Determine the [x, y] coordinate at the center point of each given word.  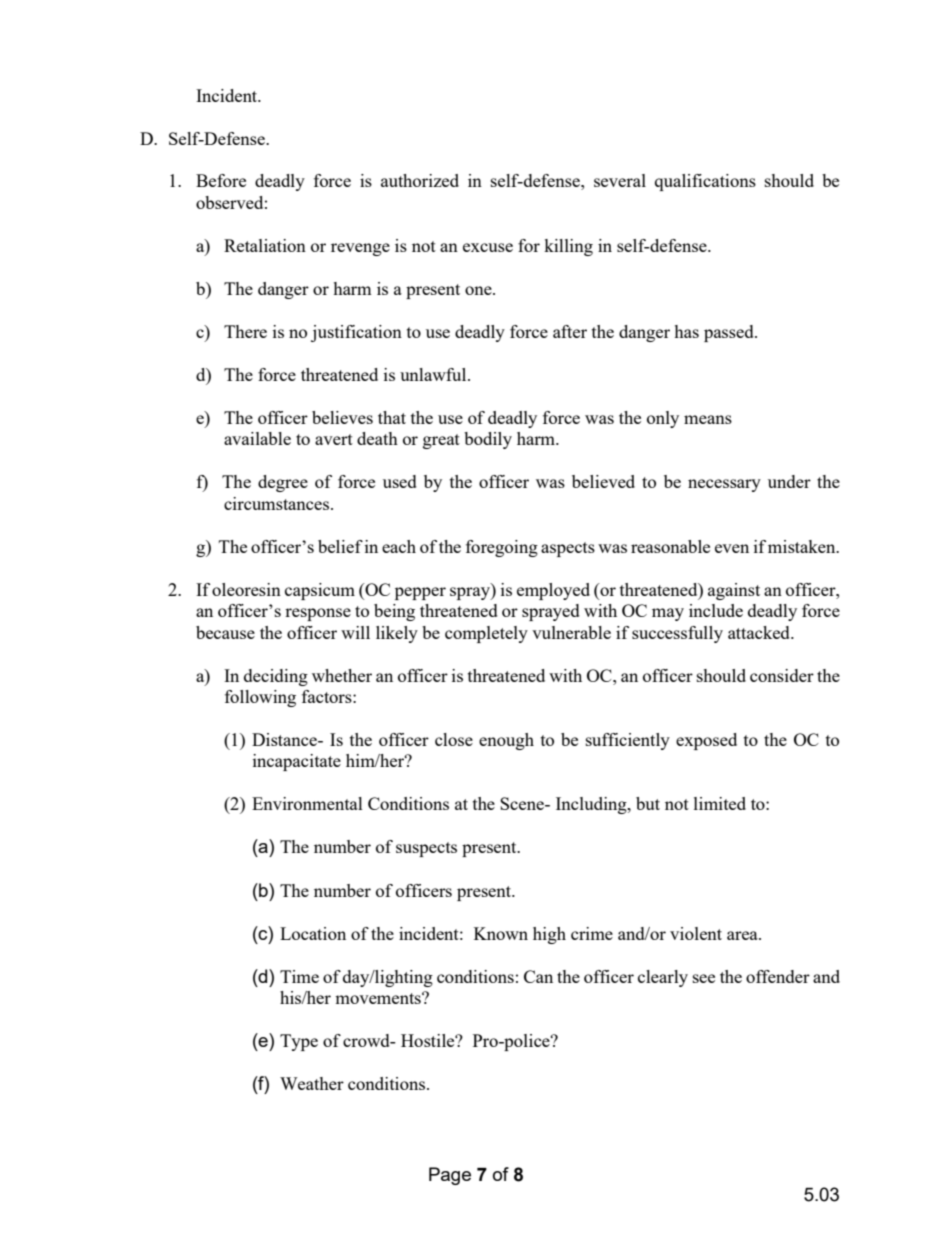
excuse [488, 247]
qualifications [705, 182]
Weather [312, 1083]
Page [450, 1176]
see [704, 978]
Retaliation [265, 245]
